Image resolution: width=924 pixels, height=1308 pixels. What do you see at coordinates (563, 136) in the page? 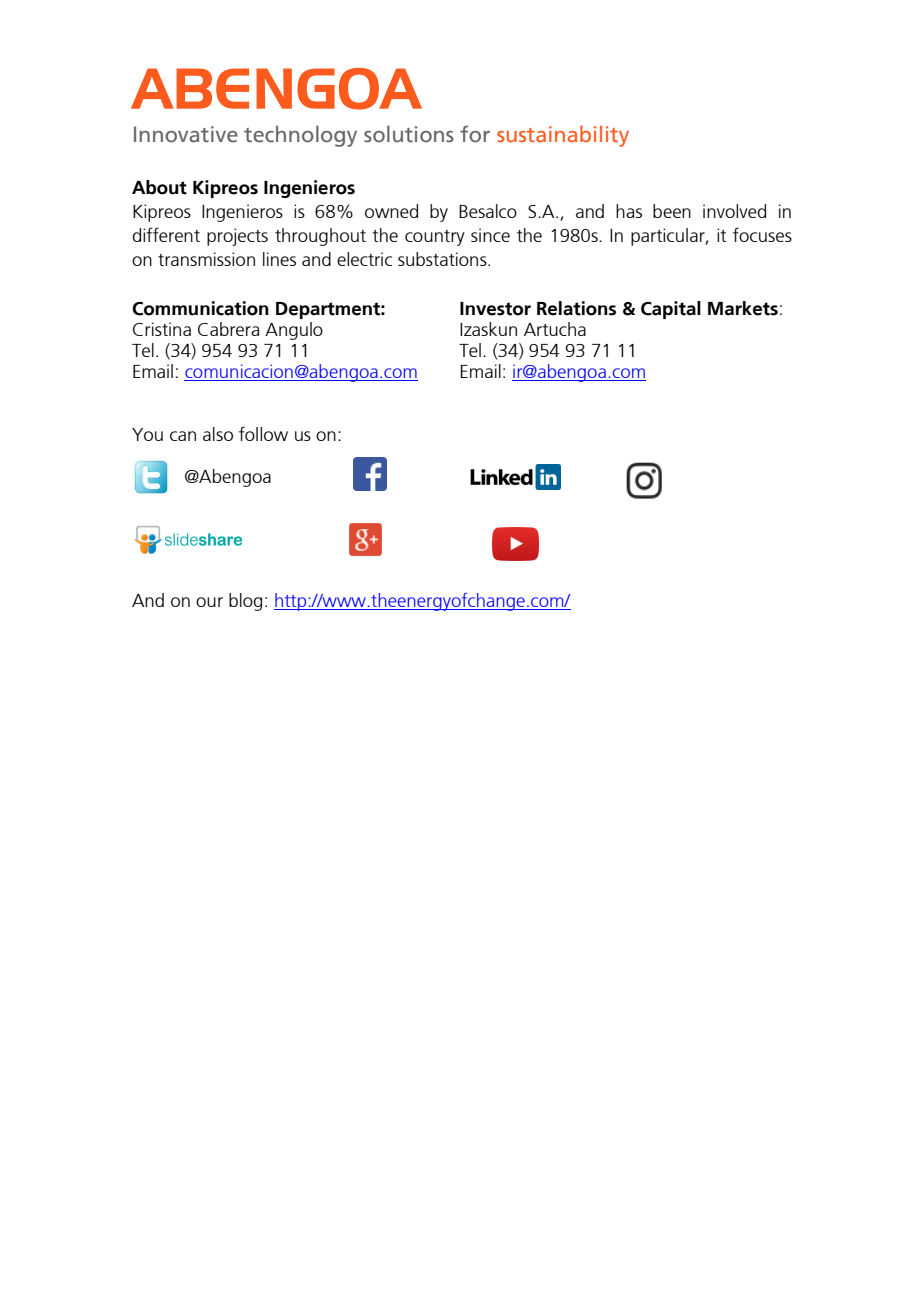
I see `sustainability` at bounding box center [563, 136].
